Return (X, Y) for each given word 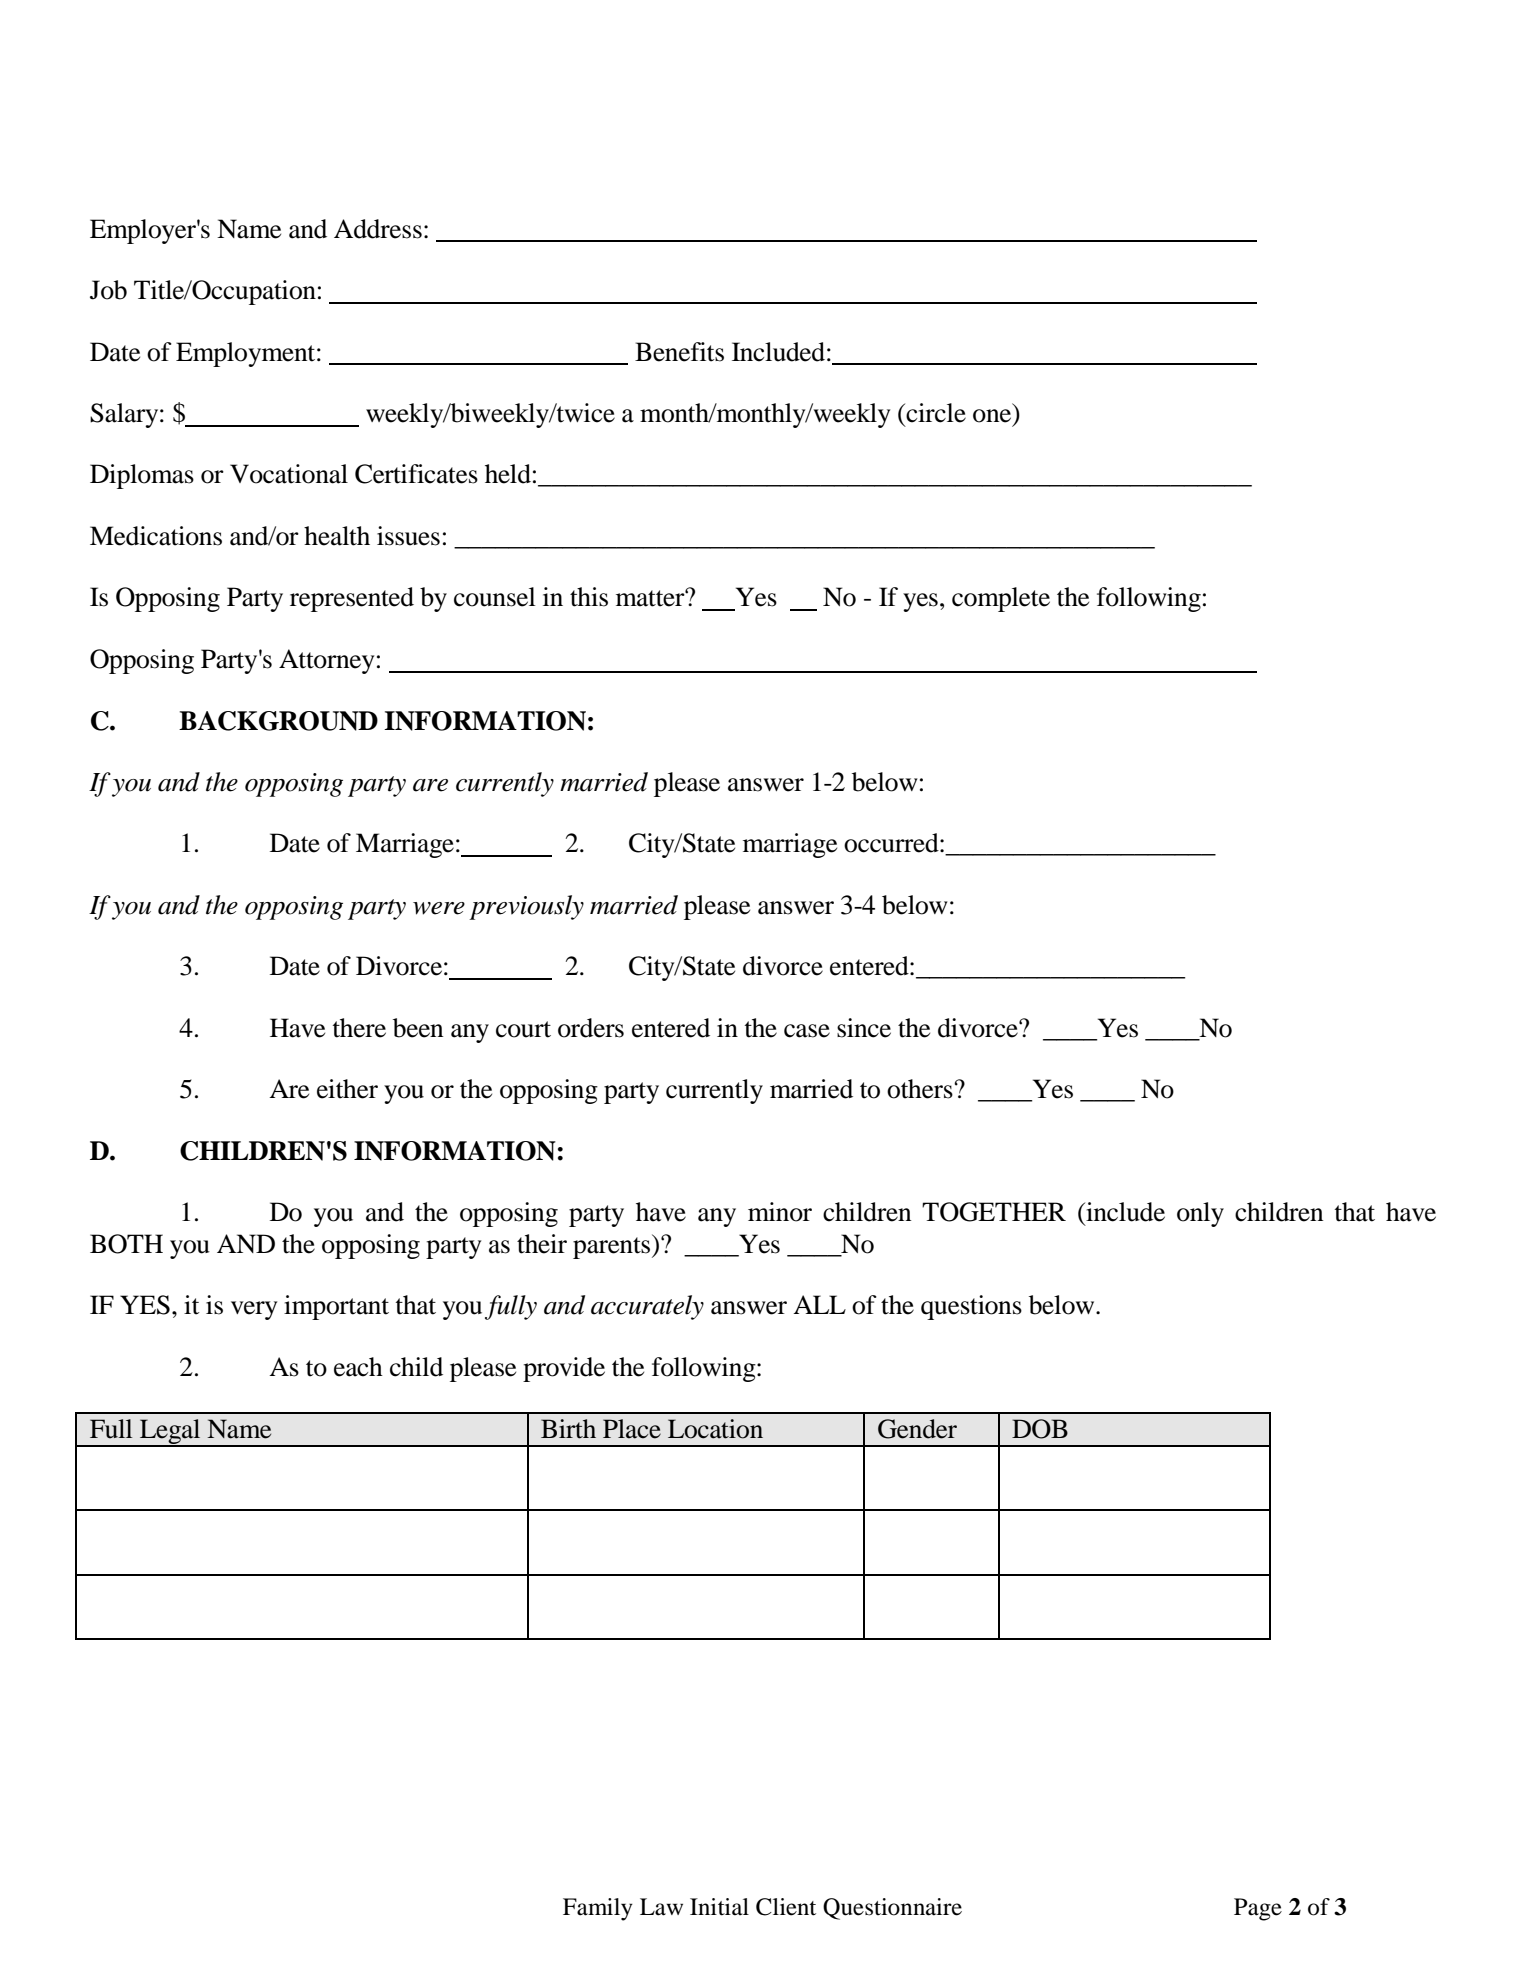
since (864, 1028)
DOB (1040, 1429)
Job (108, 290)
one (993, 417)
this (589, 597)
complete (1001, 599)
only (1200, 1214)
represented (352, 599)
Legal (170, 1433)
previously (526, 907)
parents (613, 1246)
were (439, 908)
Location (715, 1429)
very (254, 1310)
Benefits (679, 352)
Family (598, 1909)
